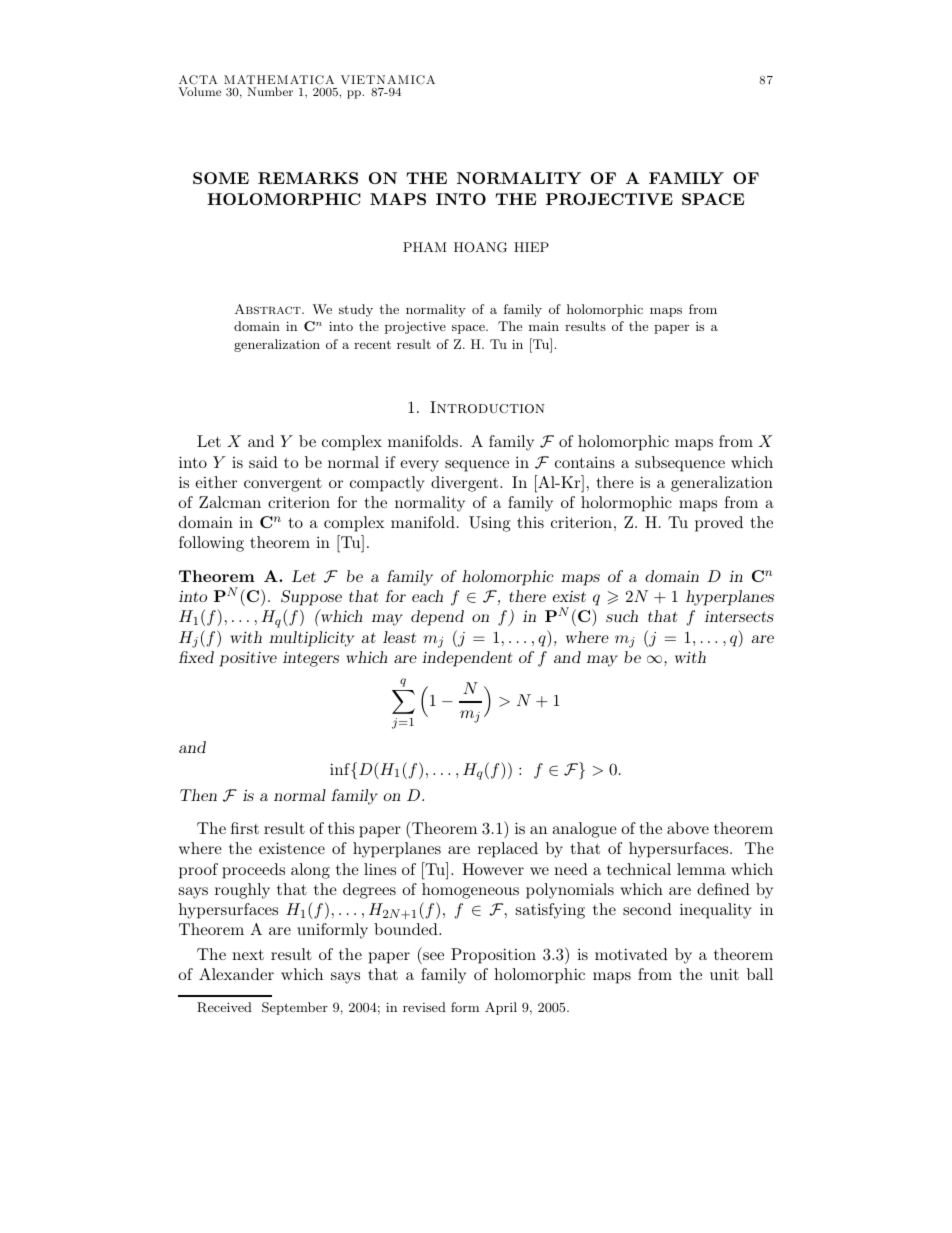 The width and height of the image is (952, 1233). Describe the element at coordinates (236, 974) in the image. I see `Alexander` at that location.
